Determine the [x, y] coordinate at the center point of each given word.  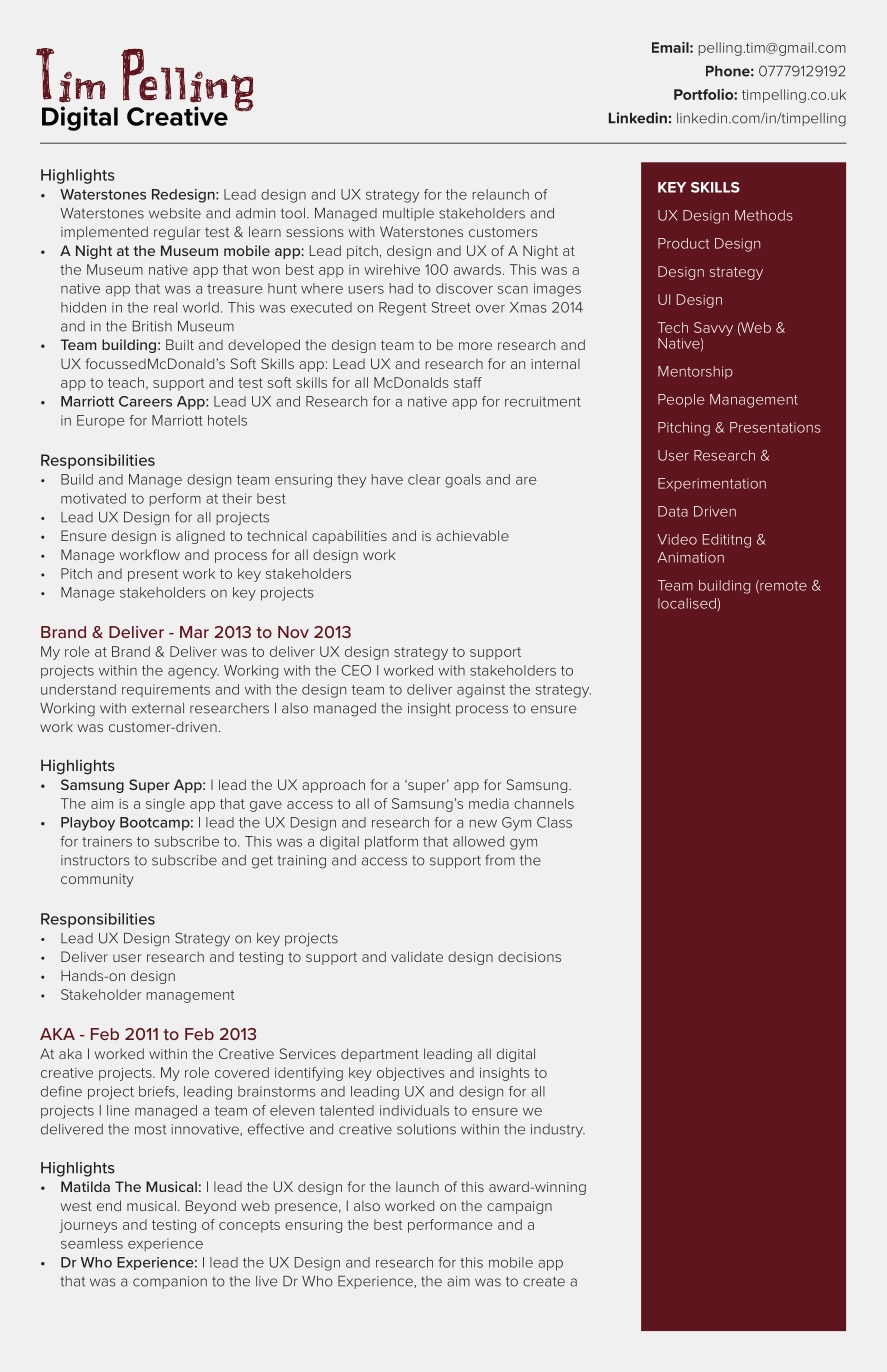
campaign [519, 1207]
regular [177, 233]
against [481, 691]
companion [170, 1282]
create [544, 1281]
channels [544, 803]
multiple [408, 214]
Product [683, 243]
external [158, 708]
